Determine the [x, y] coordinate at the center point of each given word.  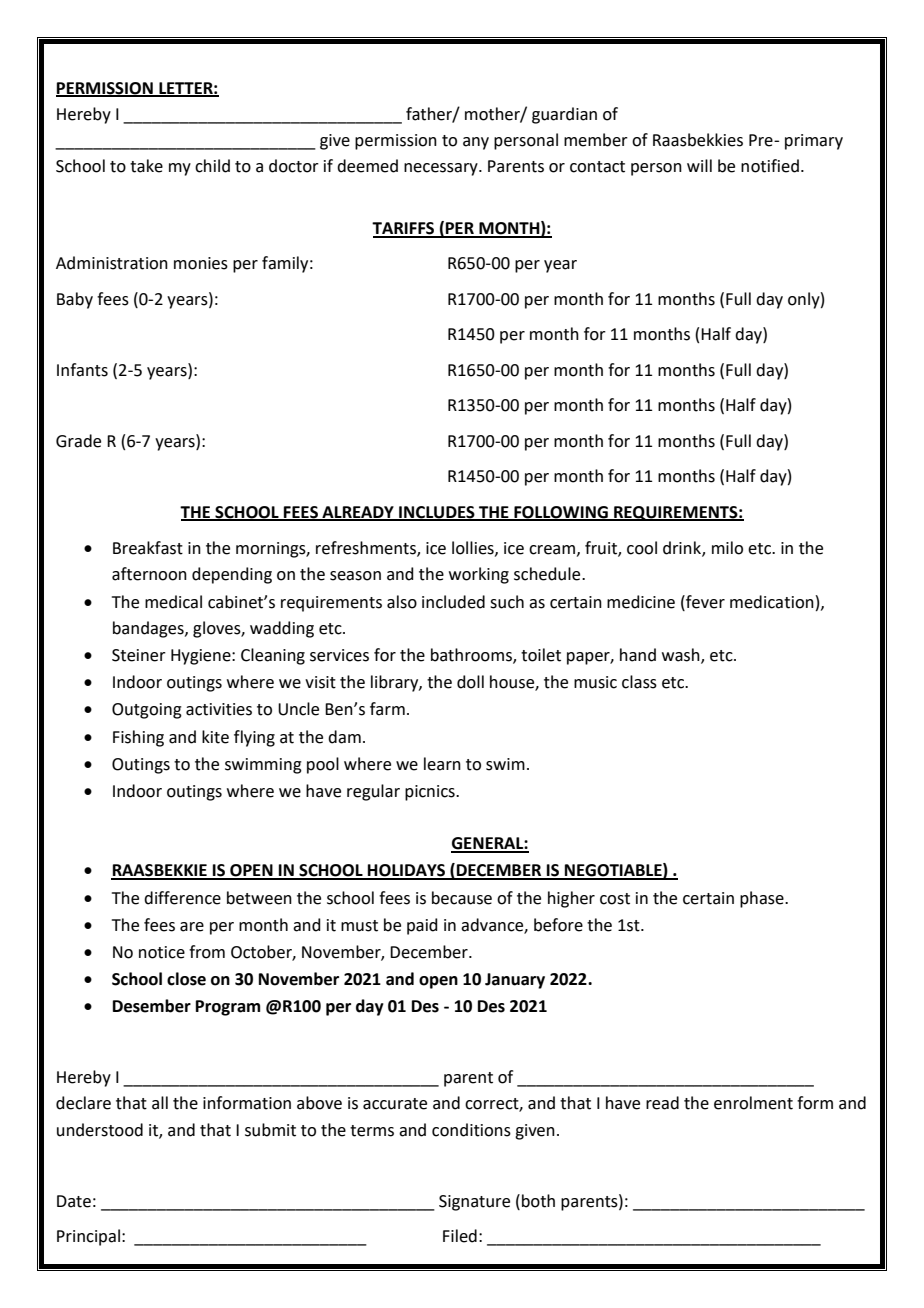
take [146, 166]
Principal [88, 1237]
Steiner [139, 655]
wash [682, 656]
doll [470, 682]
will [699, 165]
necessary [442, 169]
